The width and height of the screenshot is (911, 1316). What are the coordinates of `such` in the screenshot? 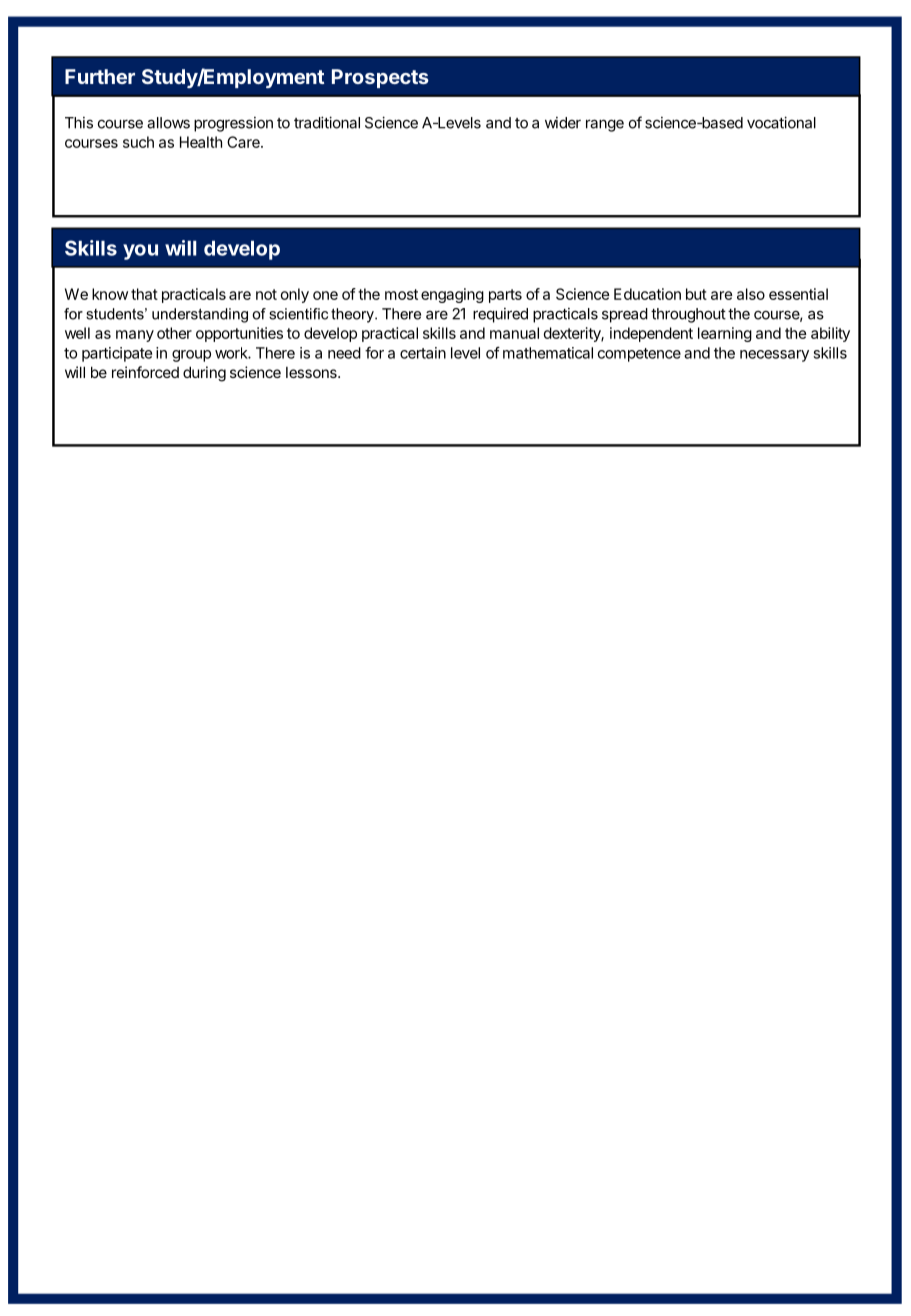 It's located at (138, 142).
